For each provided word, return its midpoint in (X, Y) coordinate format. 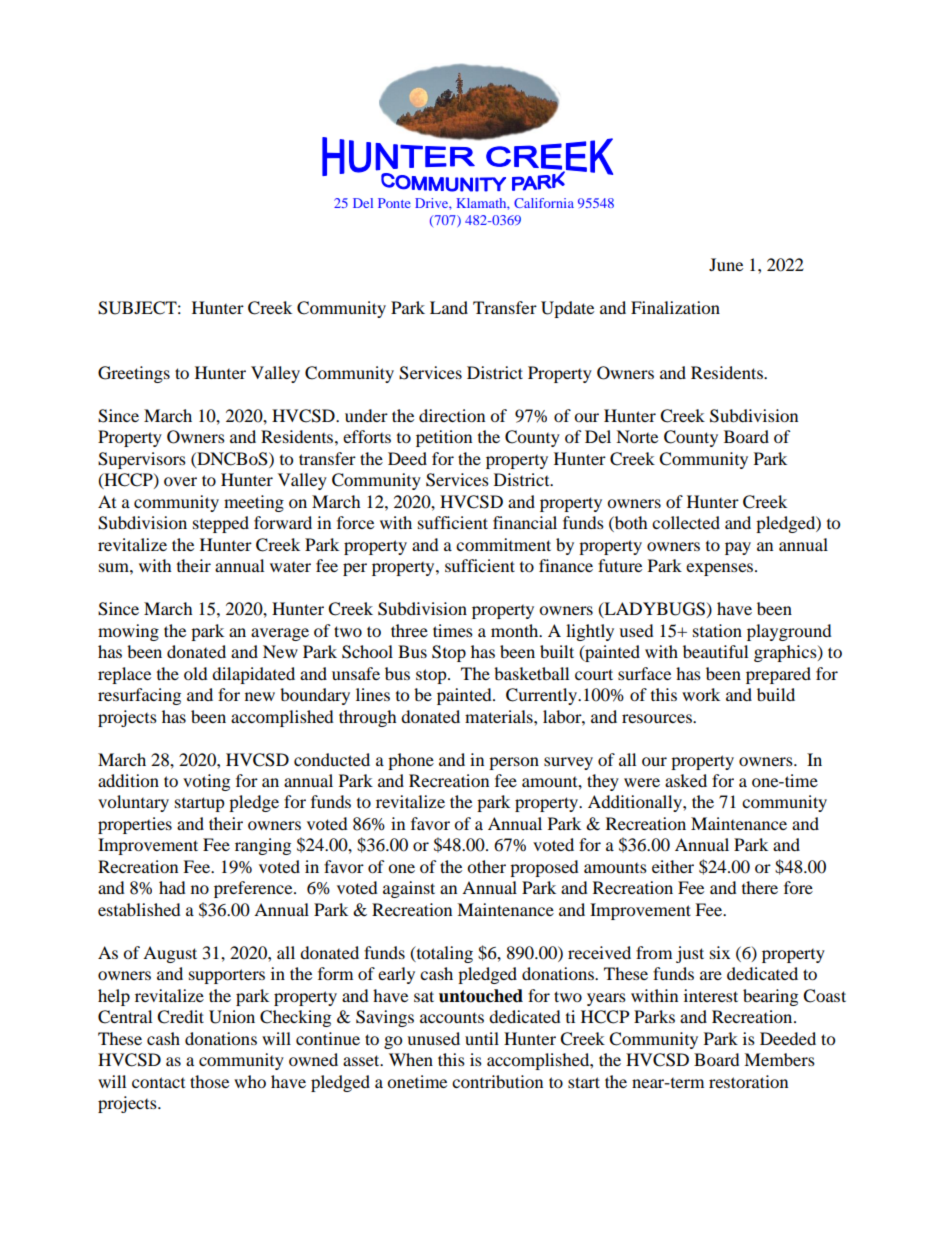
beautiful (715, 651)
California (544, 203)
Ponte (394, 203)
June (726, 264)
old (196, 673)
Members (779, 1059)
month (516, 630)
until (482, 1038)
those (209, 1081)
